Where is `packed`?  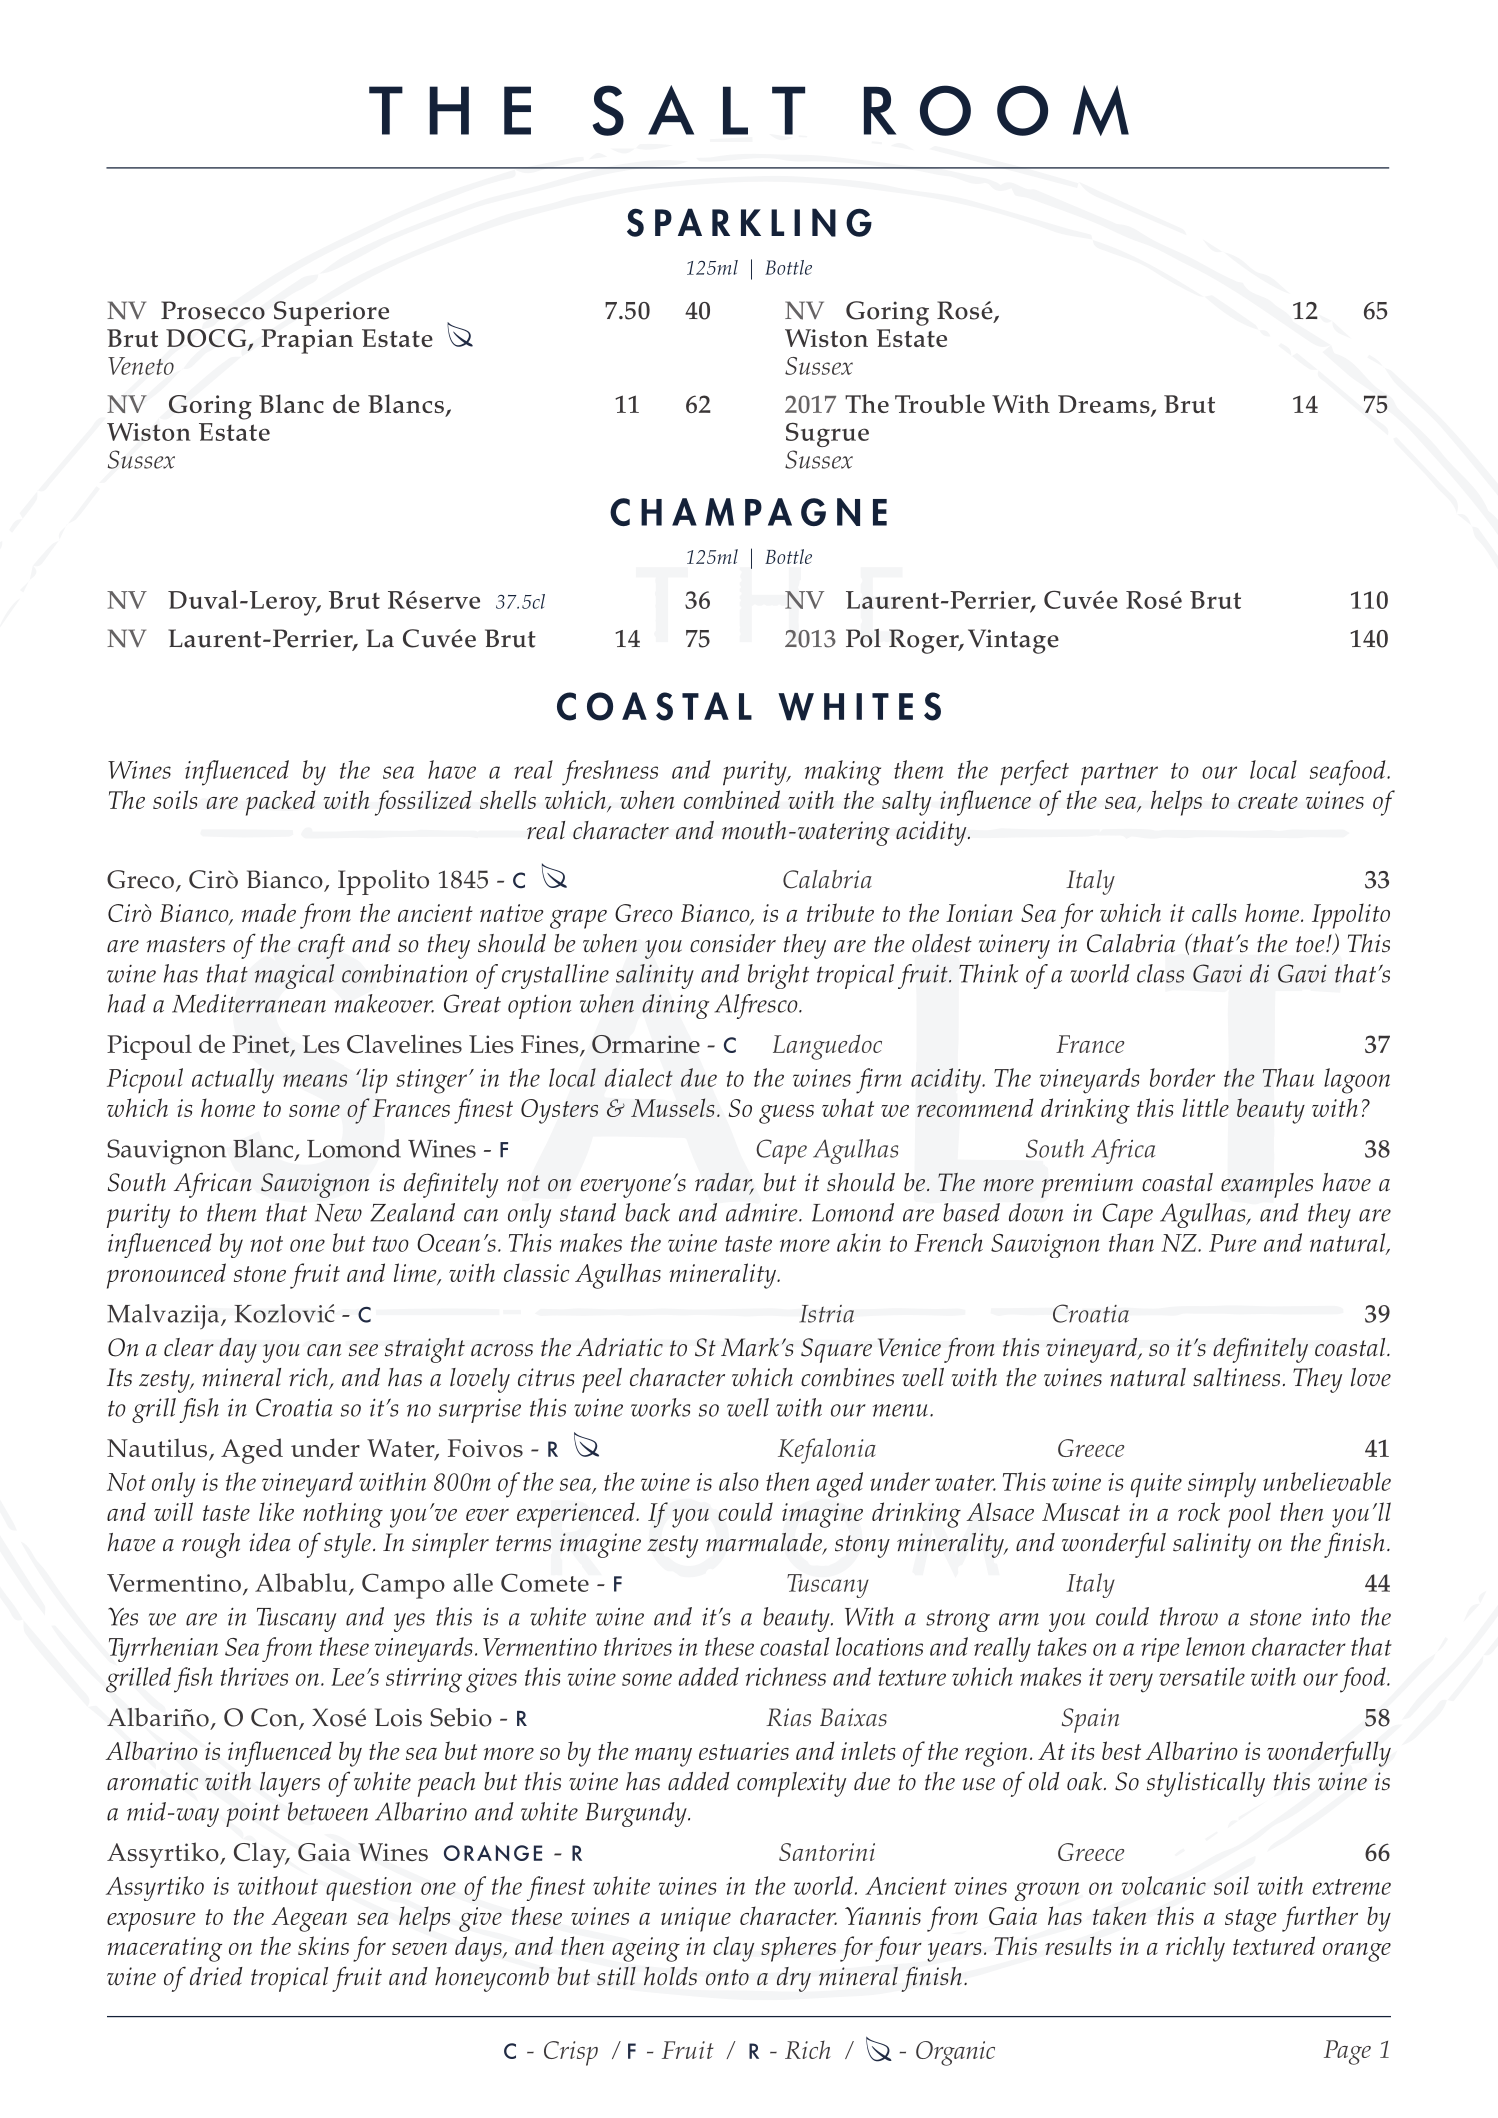 packed is located at coordinates (280, 803).
